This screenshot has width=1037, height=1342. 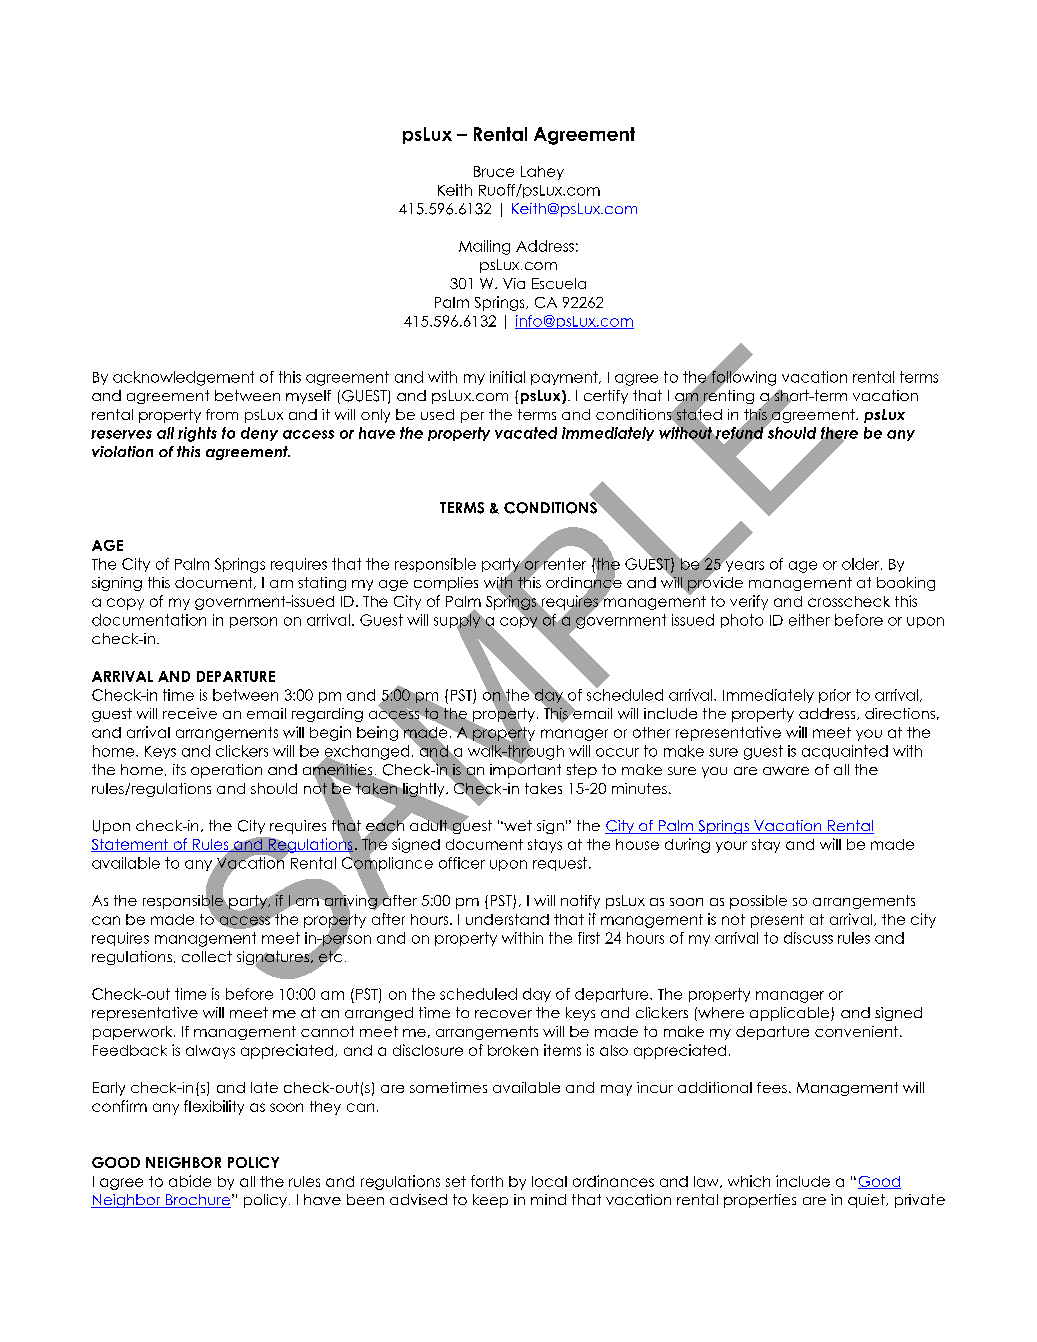 What do you see at coordinates (446, 584) in the screenshot?
I see `complies` at bounding box center [446, 584].
